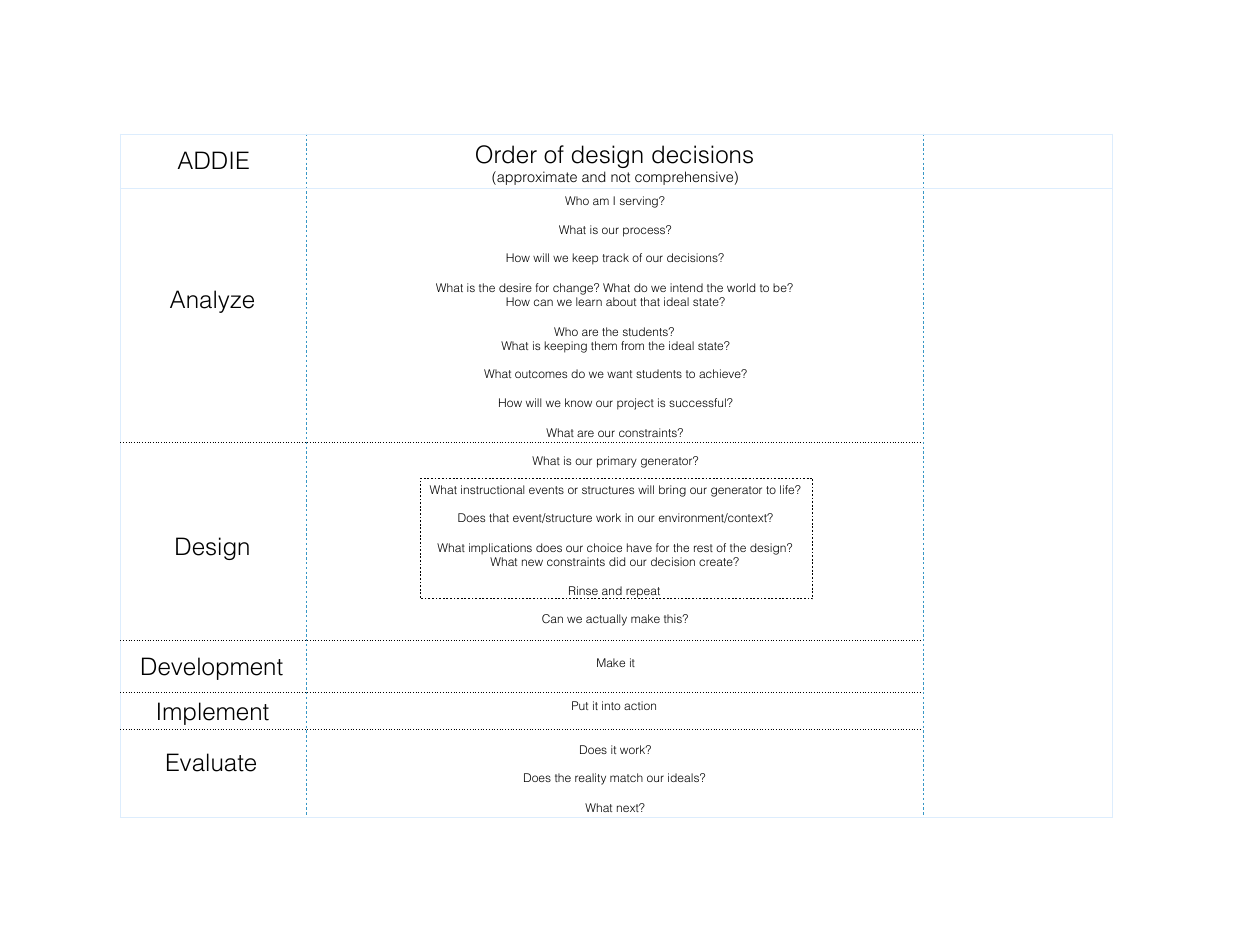  I want to click on primary, so click(617, 462).
